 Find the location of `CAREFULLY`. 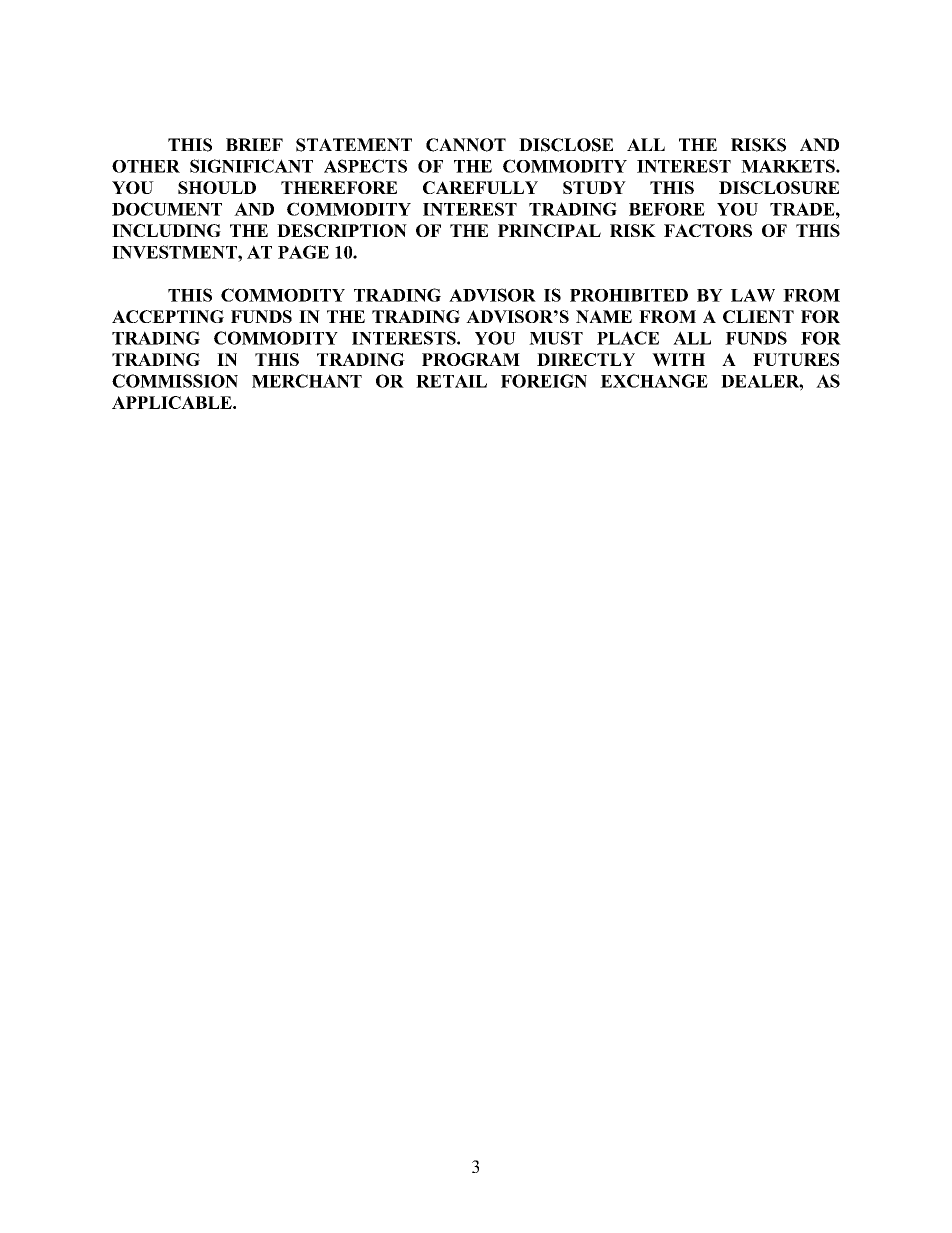

CAREFULLY is located at coordinates (480, 187).
